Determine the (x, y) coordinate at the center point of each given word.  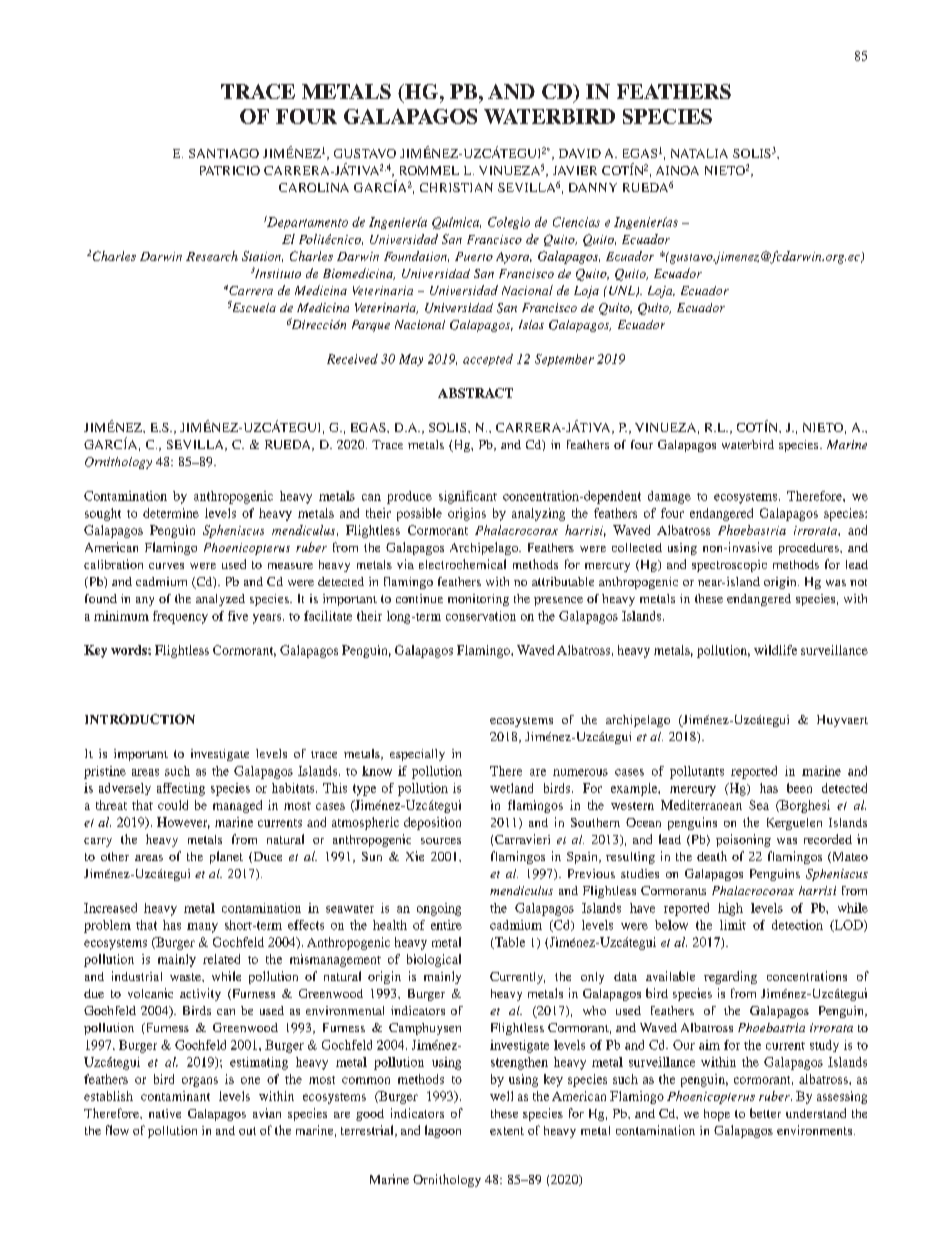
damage (669, 497)
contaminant (175, 1096)
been (799, 788)
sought (103, 514)
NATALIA (699, 153)
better (765, 1113)
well (501, 1096)
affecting (181, 789)
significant (468, 497)
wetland (511, 788)
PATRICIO (230, 170)
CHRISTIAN (456, 187)
